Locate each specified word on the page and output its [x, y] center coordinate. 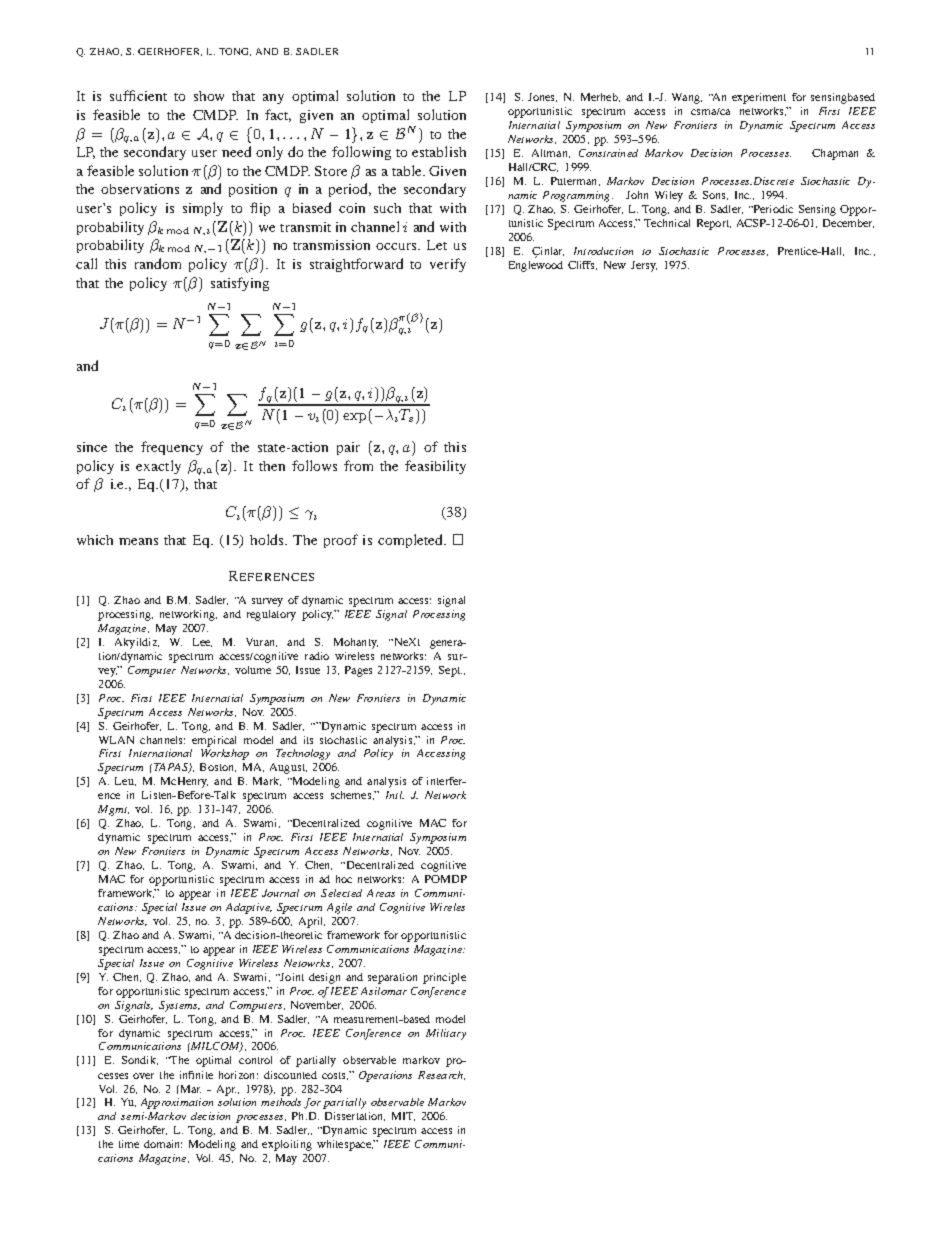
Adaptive [249, 908]
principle [444, 978]
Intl [395, 795]
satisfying [240, 284]
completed [411, 541]
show [209, 96]
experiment [759, 98]
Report [714, 224]
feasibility [435, 467]
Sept [450, 671]
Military [446, 1034]
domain [163, 1144]
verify [448, 265]
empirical [214, 741]
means [138, 541]
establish [439, 151]
